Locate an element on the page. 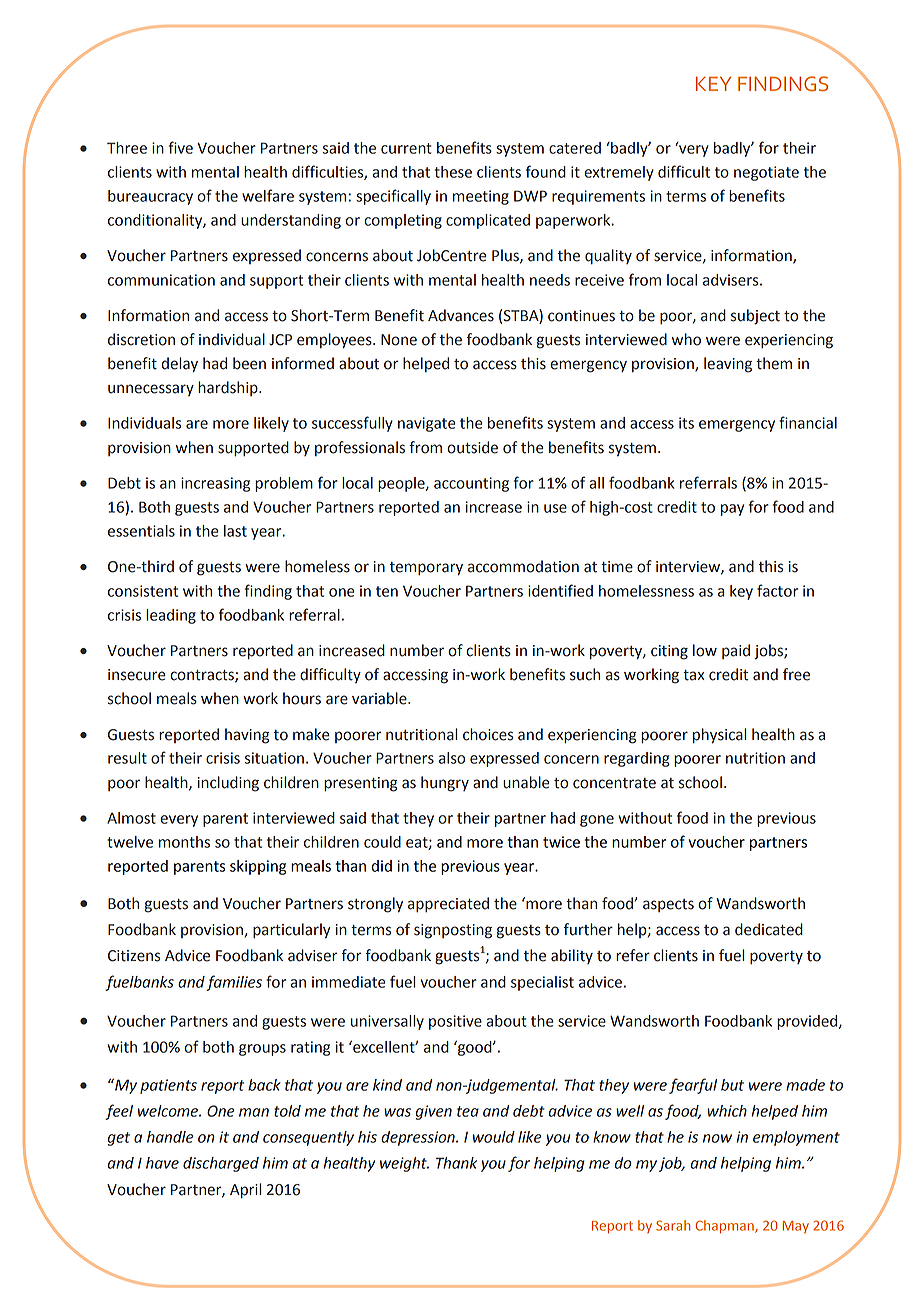 This document has width=924, height=1308. these is located at coordinates (453, 172).
